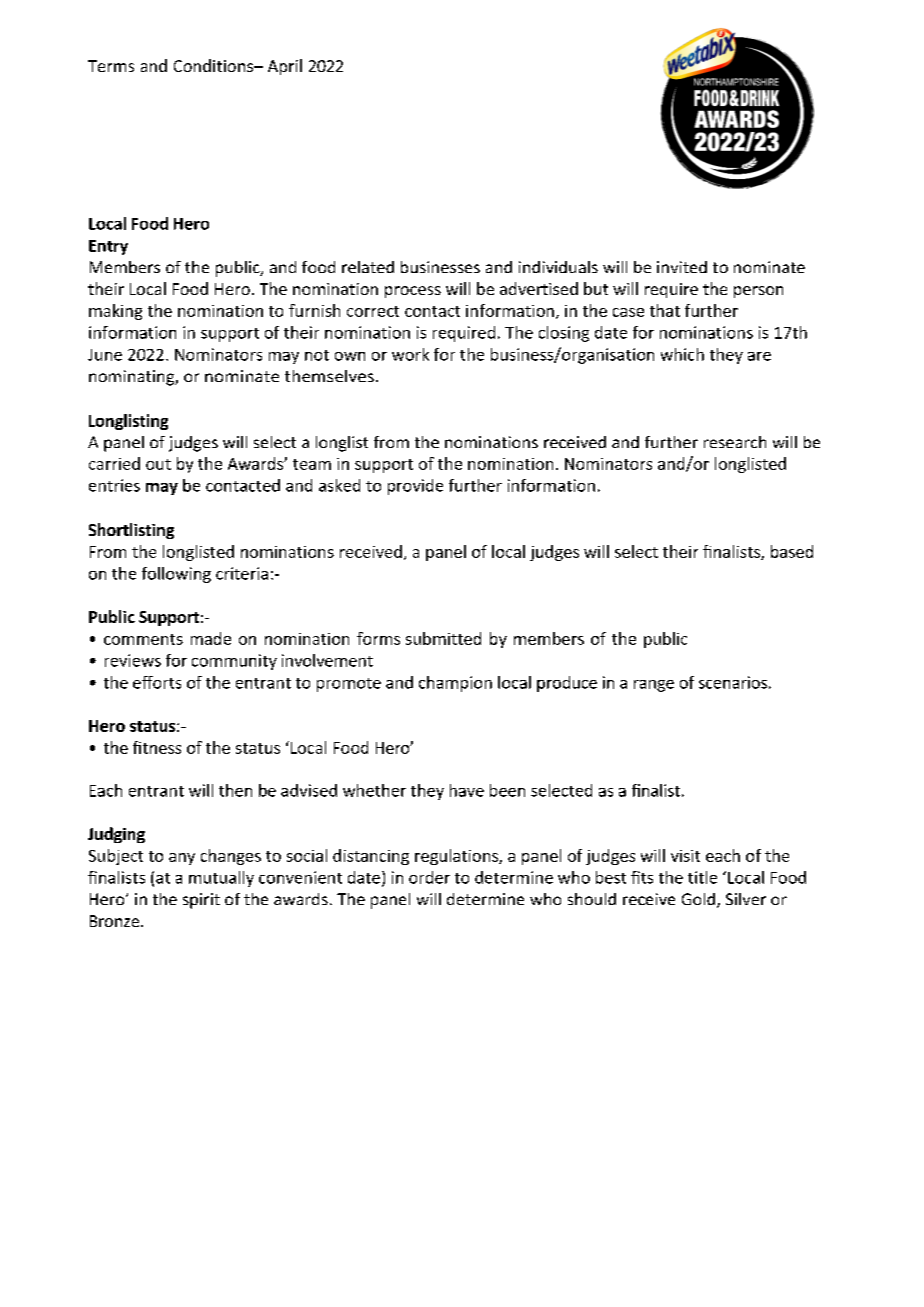 The image size is (924, 1307). Describe the element at coordinates (215, 65) in the document. I see `Conditions` at that location.
